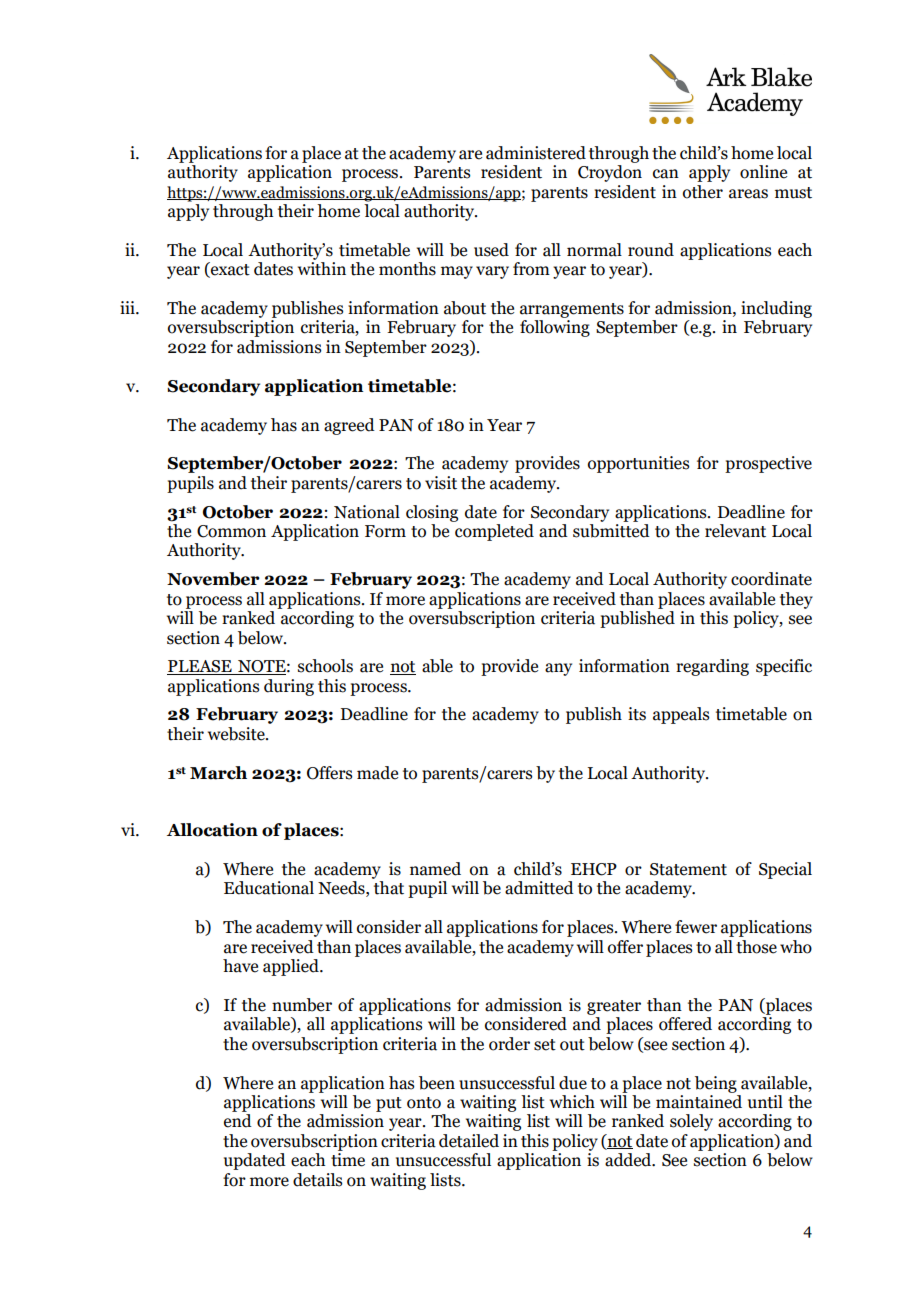 The height and width of the image is (1308, 924). I want to click on detailed, so click(469, 1141).
